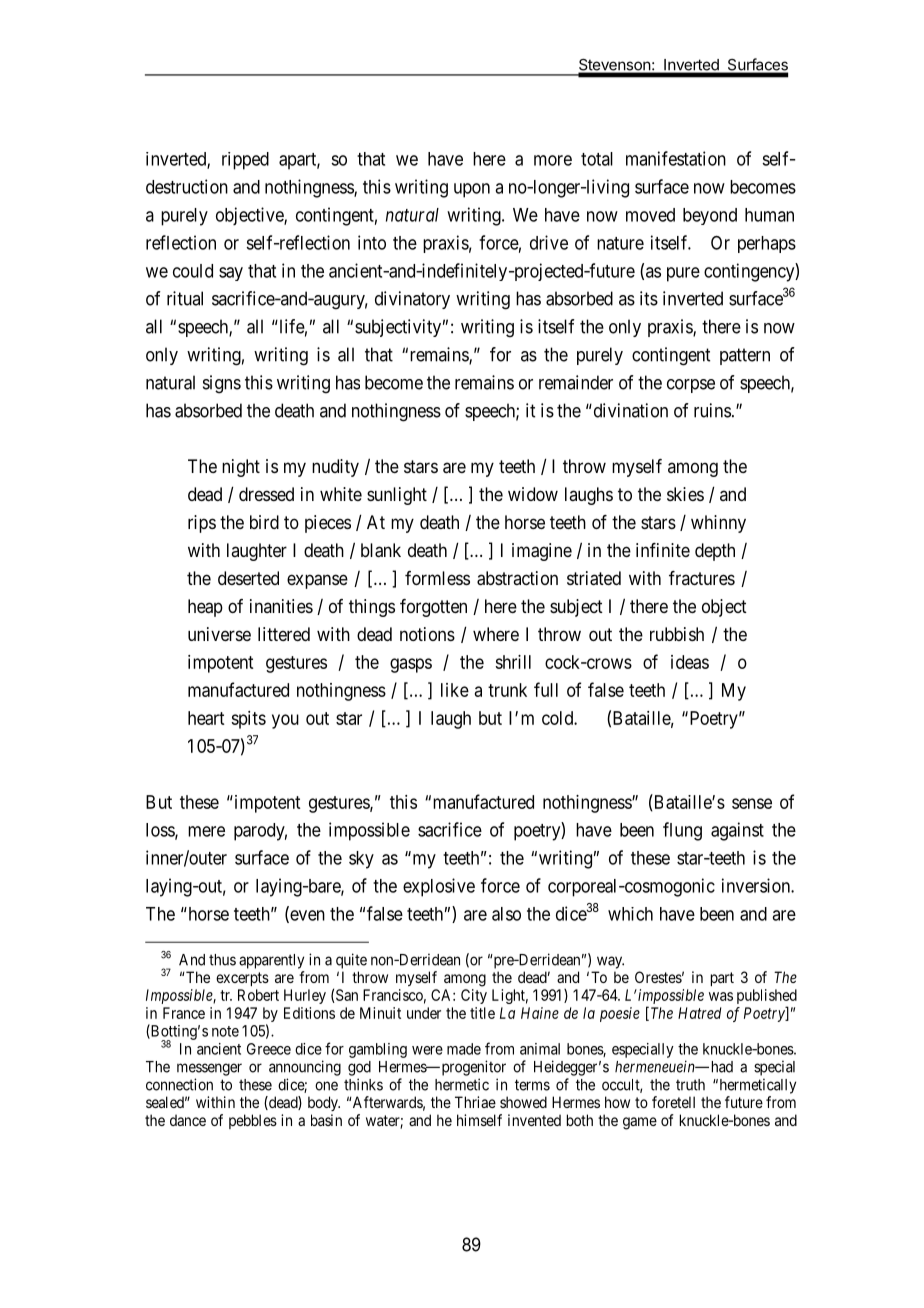  I want to click on mere, so click(206, 831).
